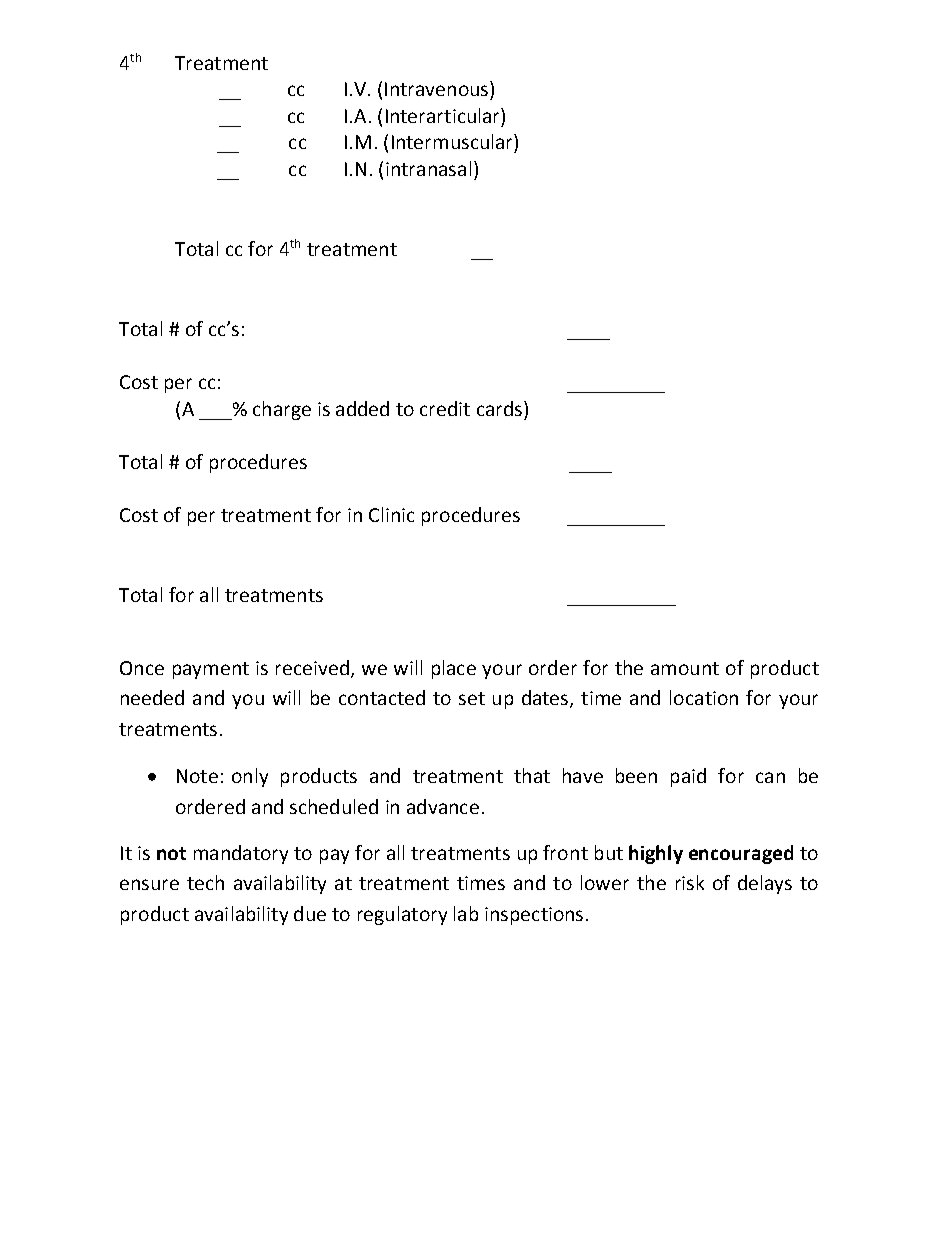 Image resolution: width=952 pixels, height=1233 pixels. Describe the element at coordinates (445, 408) in the image. I see `credit` at that location.
